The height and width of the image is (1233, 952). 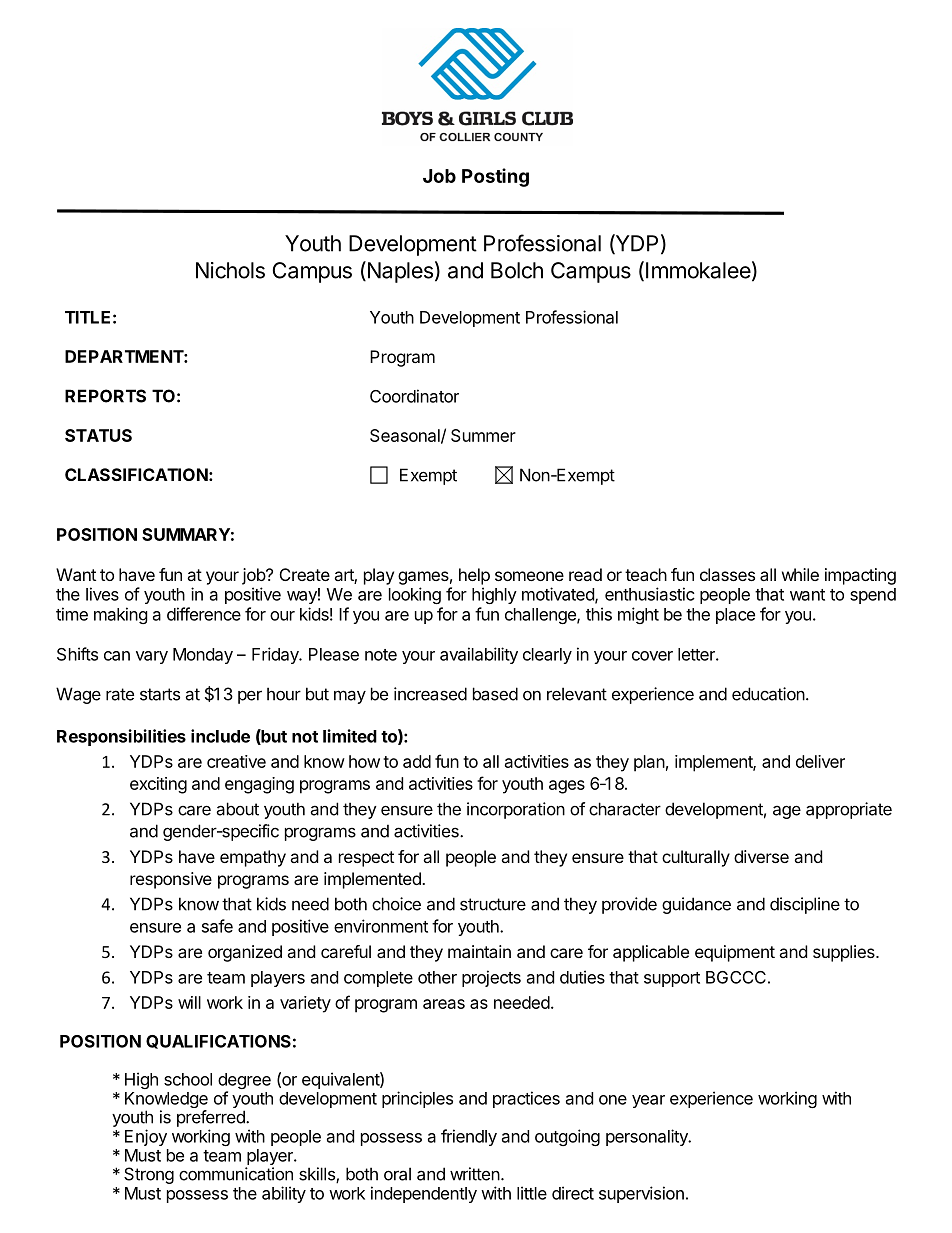 What do you see at coordinates (495, 177) in the image?
I see `Posting` at bounding box center [495, 177].
